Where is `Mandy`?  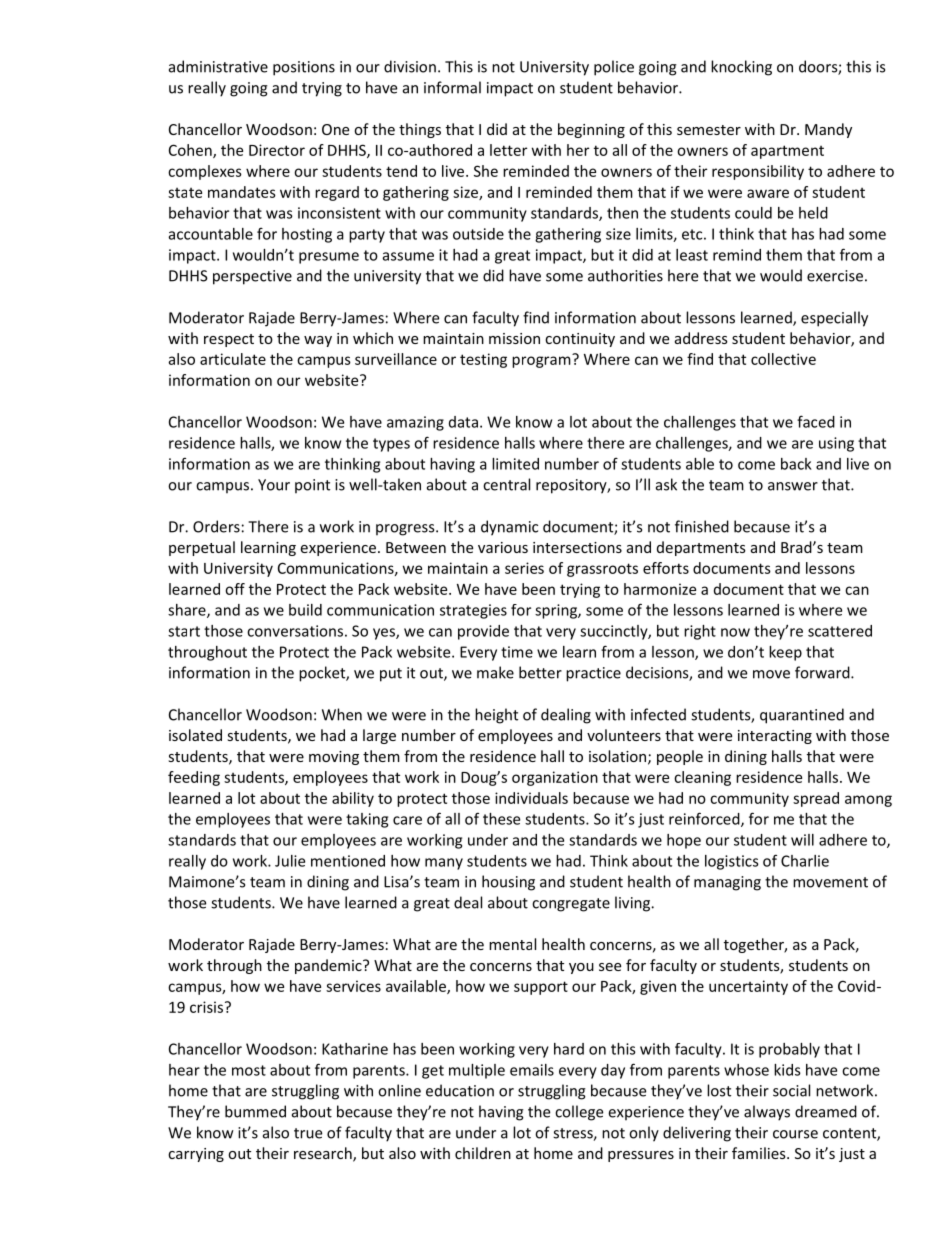
Mandy is located at coordinates (828, 130).
